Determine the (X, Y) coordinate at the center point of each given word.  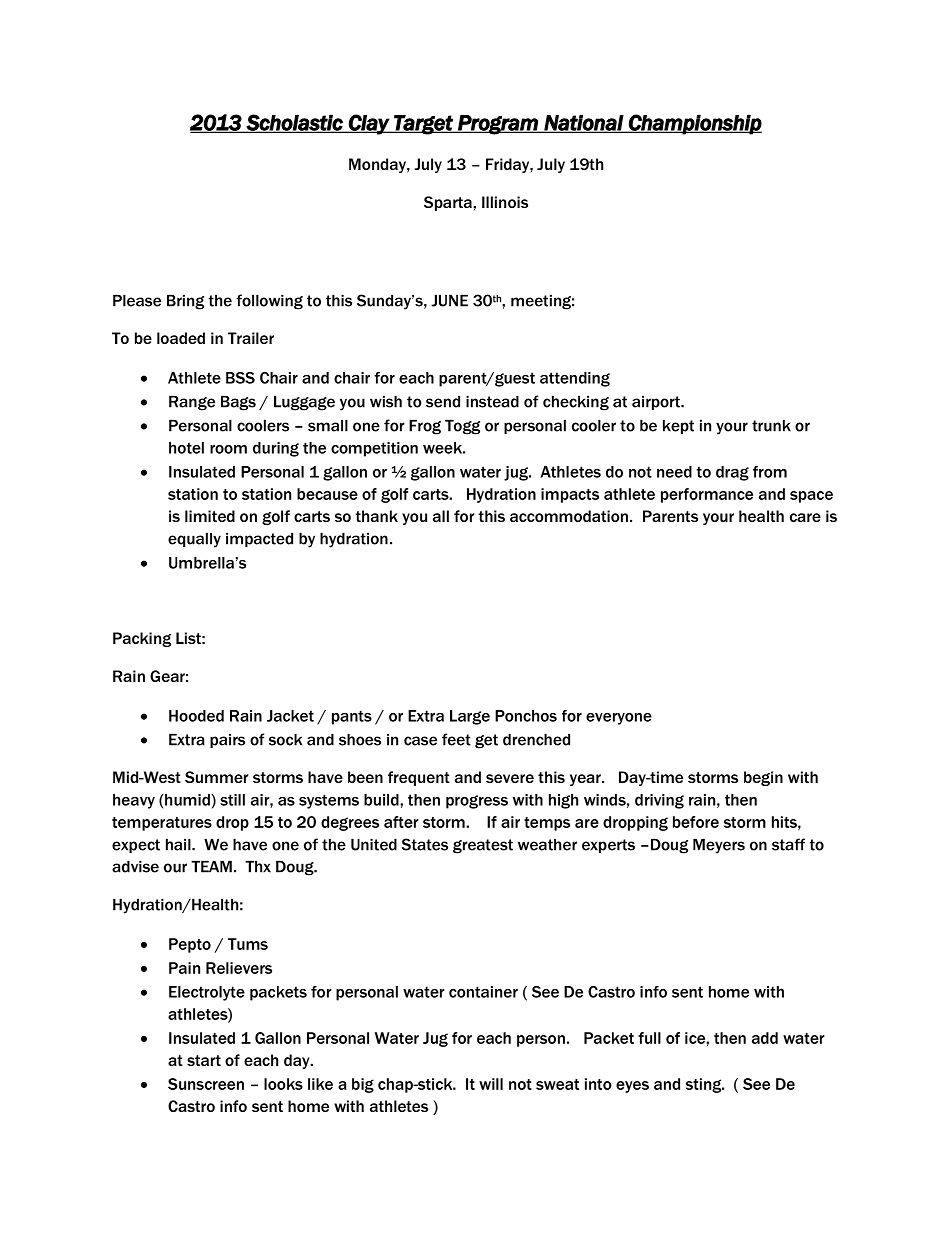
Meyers (719, 846)
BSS (240, 378)
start (204, 1060)
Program (498, 125)
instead (492, 401)
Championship (694, 124)
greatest (483, 846)
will (491, 1084)
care (805, 517)
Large (470, 717)
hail (179, 844)
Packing (142, 639)
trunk (771, 425)
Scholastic (295, 123)
